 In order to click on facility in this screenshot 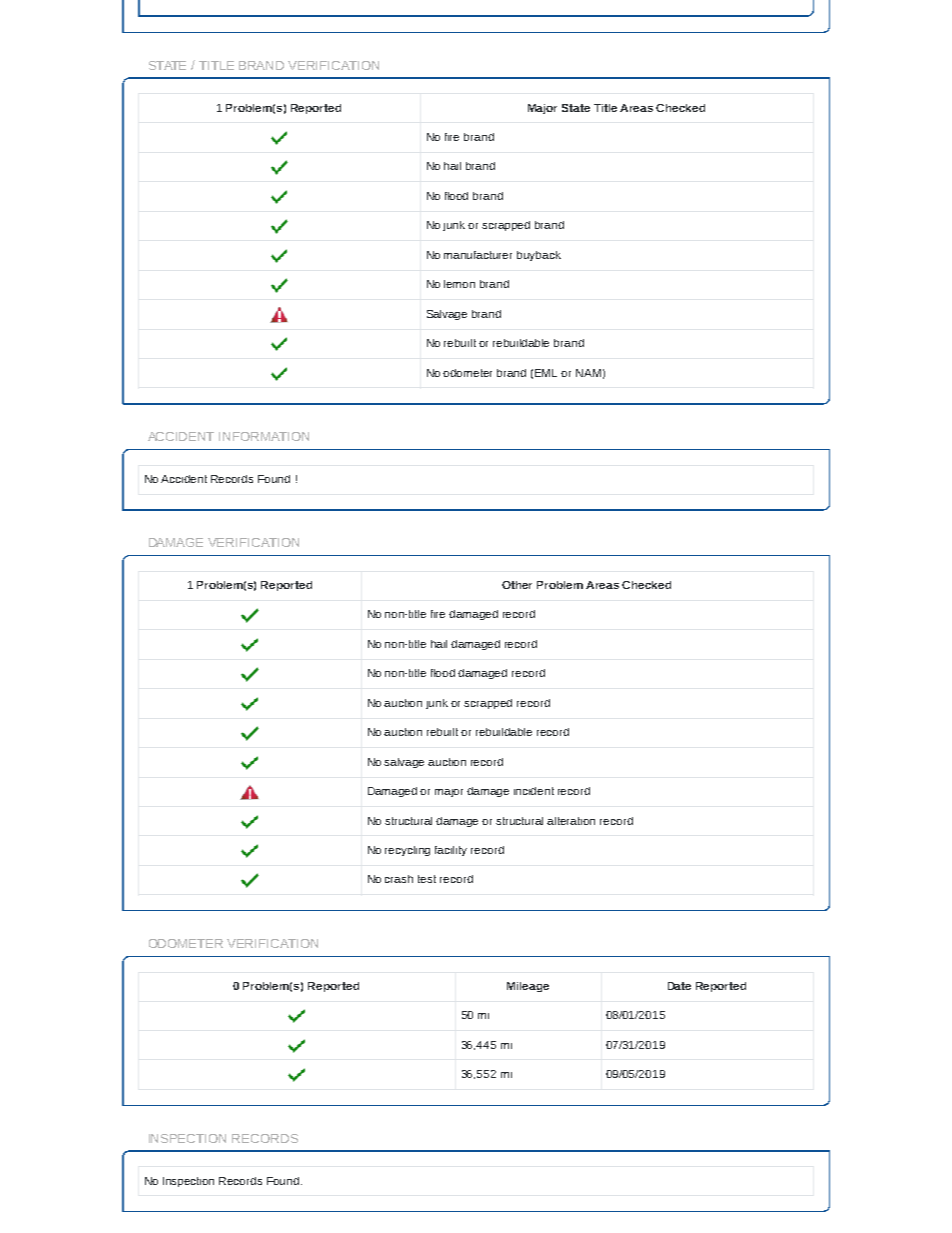, I will do `click(451, 851)`.
